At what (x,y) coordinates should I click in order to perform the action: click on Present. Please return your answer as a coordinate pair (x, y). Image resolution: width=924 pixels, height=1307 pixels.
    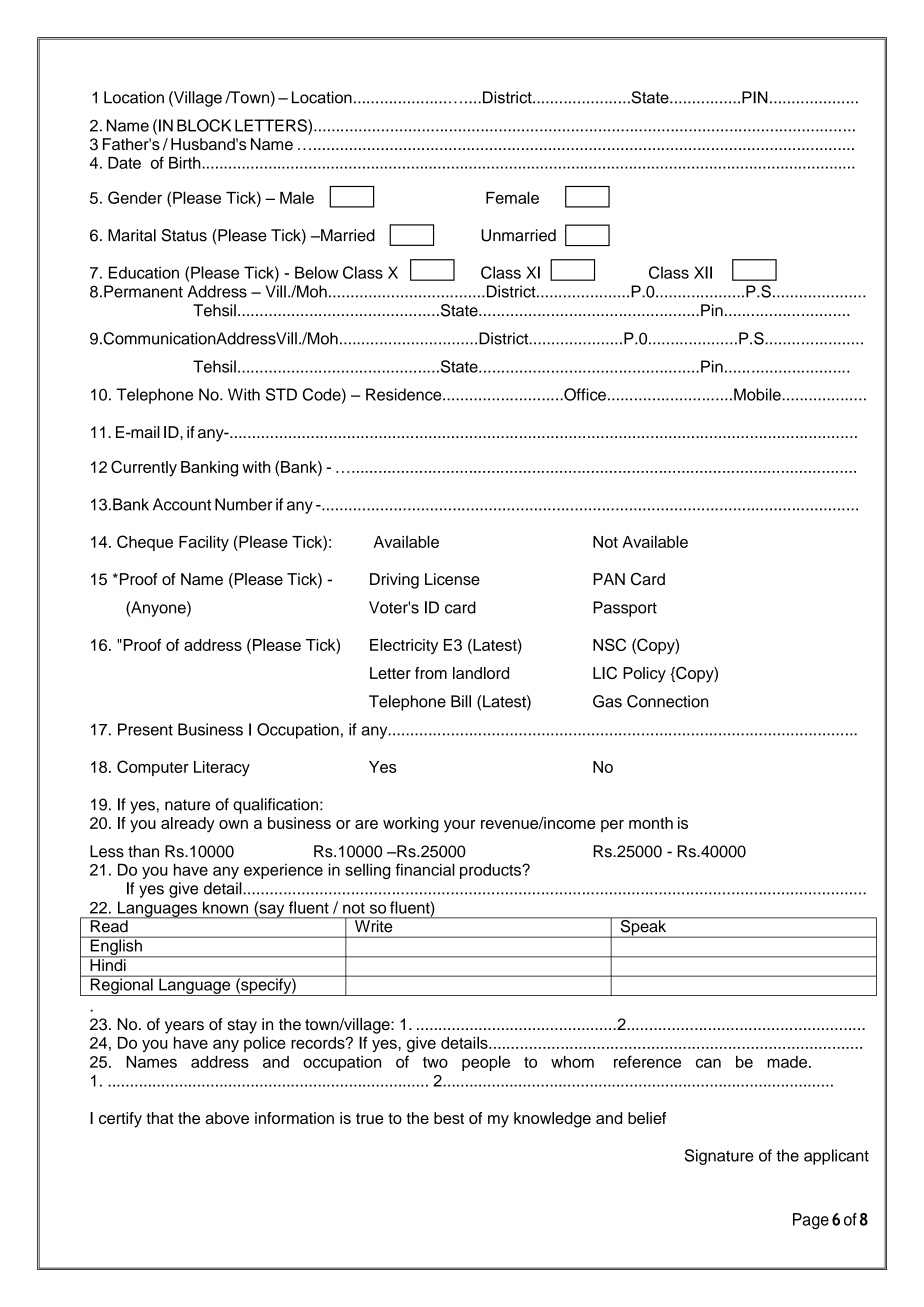
    Looking at the image, I should click on (145, 729).
